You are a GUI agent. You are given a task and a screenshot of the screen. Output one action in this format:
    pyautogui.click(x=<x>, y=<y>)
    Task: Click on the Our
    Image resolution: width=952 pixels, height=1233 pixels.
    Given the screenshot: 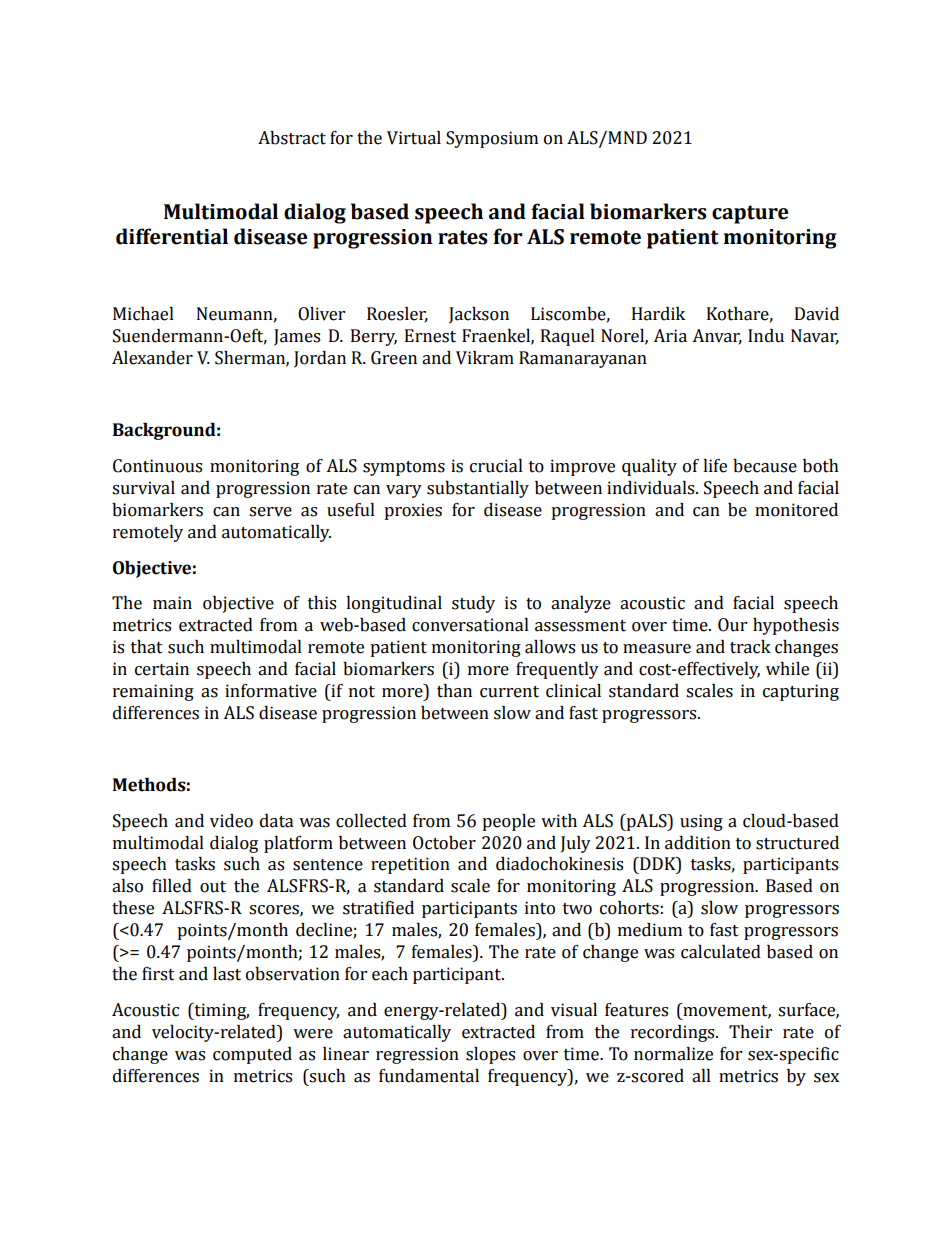 What is the action you would take?
    pyautogui.click(x=732, y=625)
